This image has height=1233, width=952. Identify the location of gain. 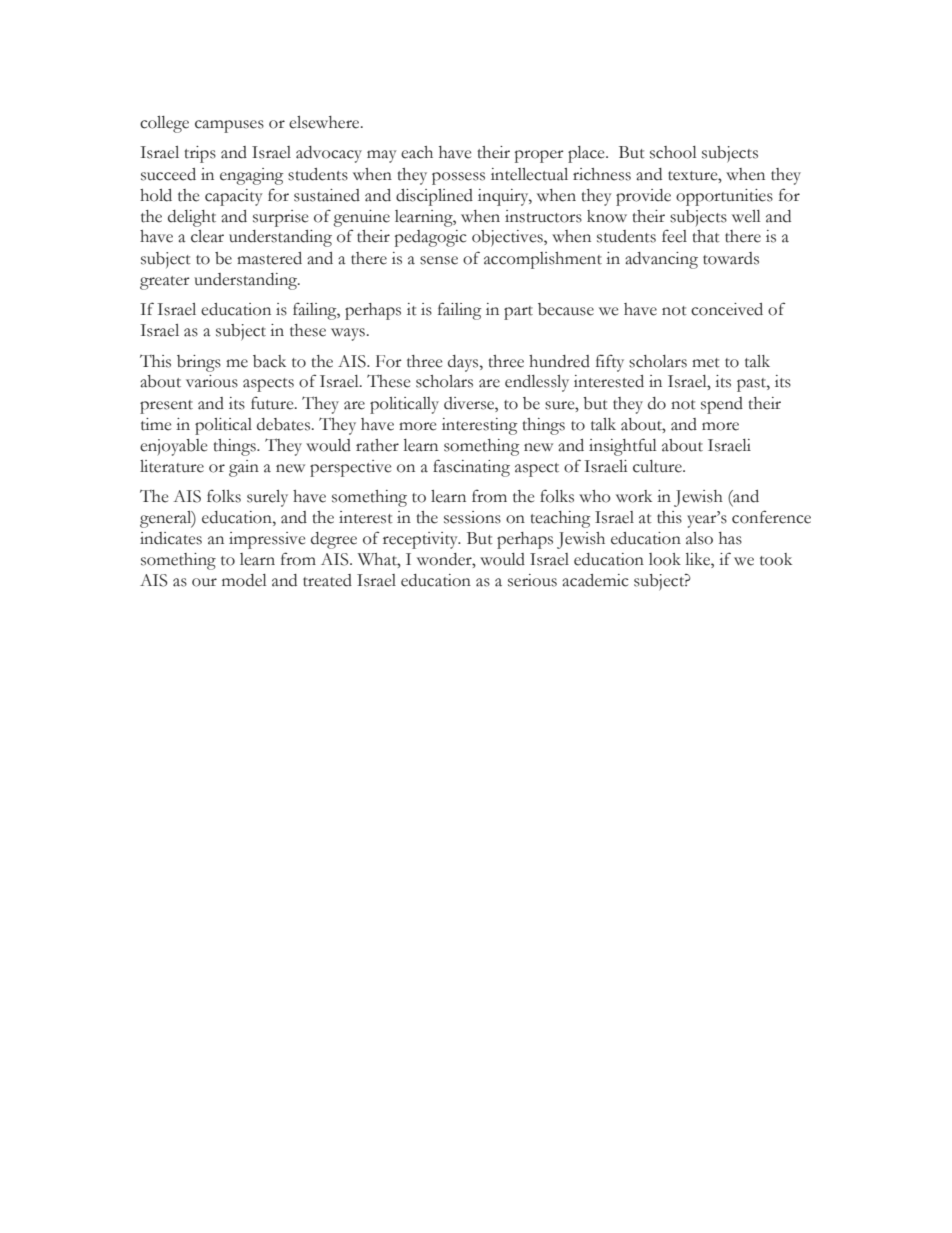
(244, 468).
